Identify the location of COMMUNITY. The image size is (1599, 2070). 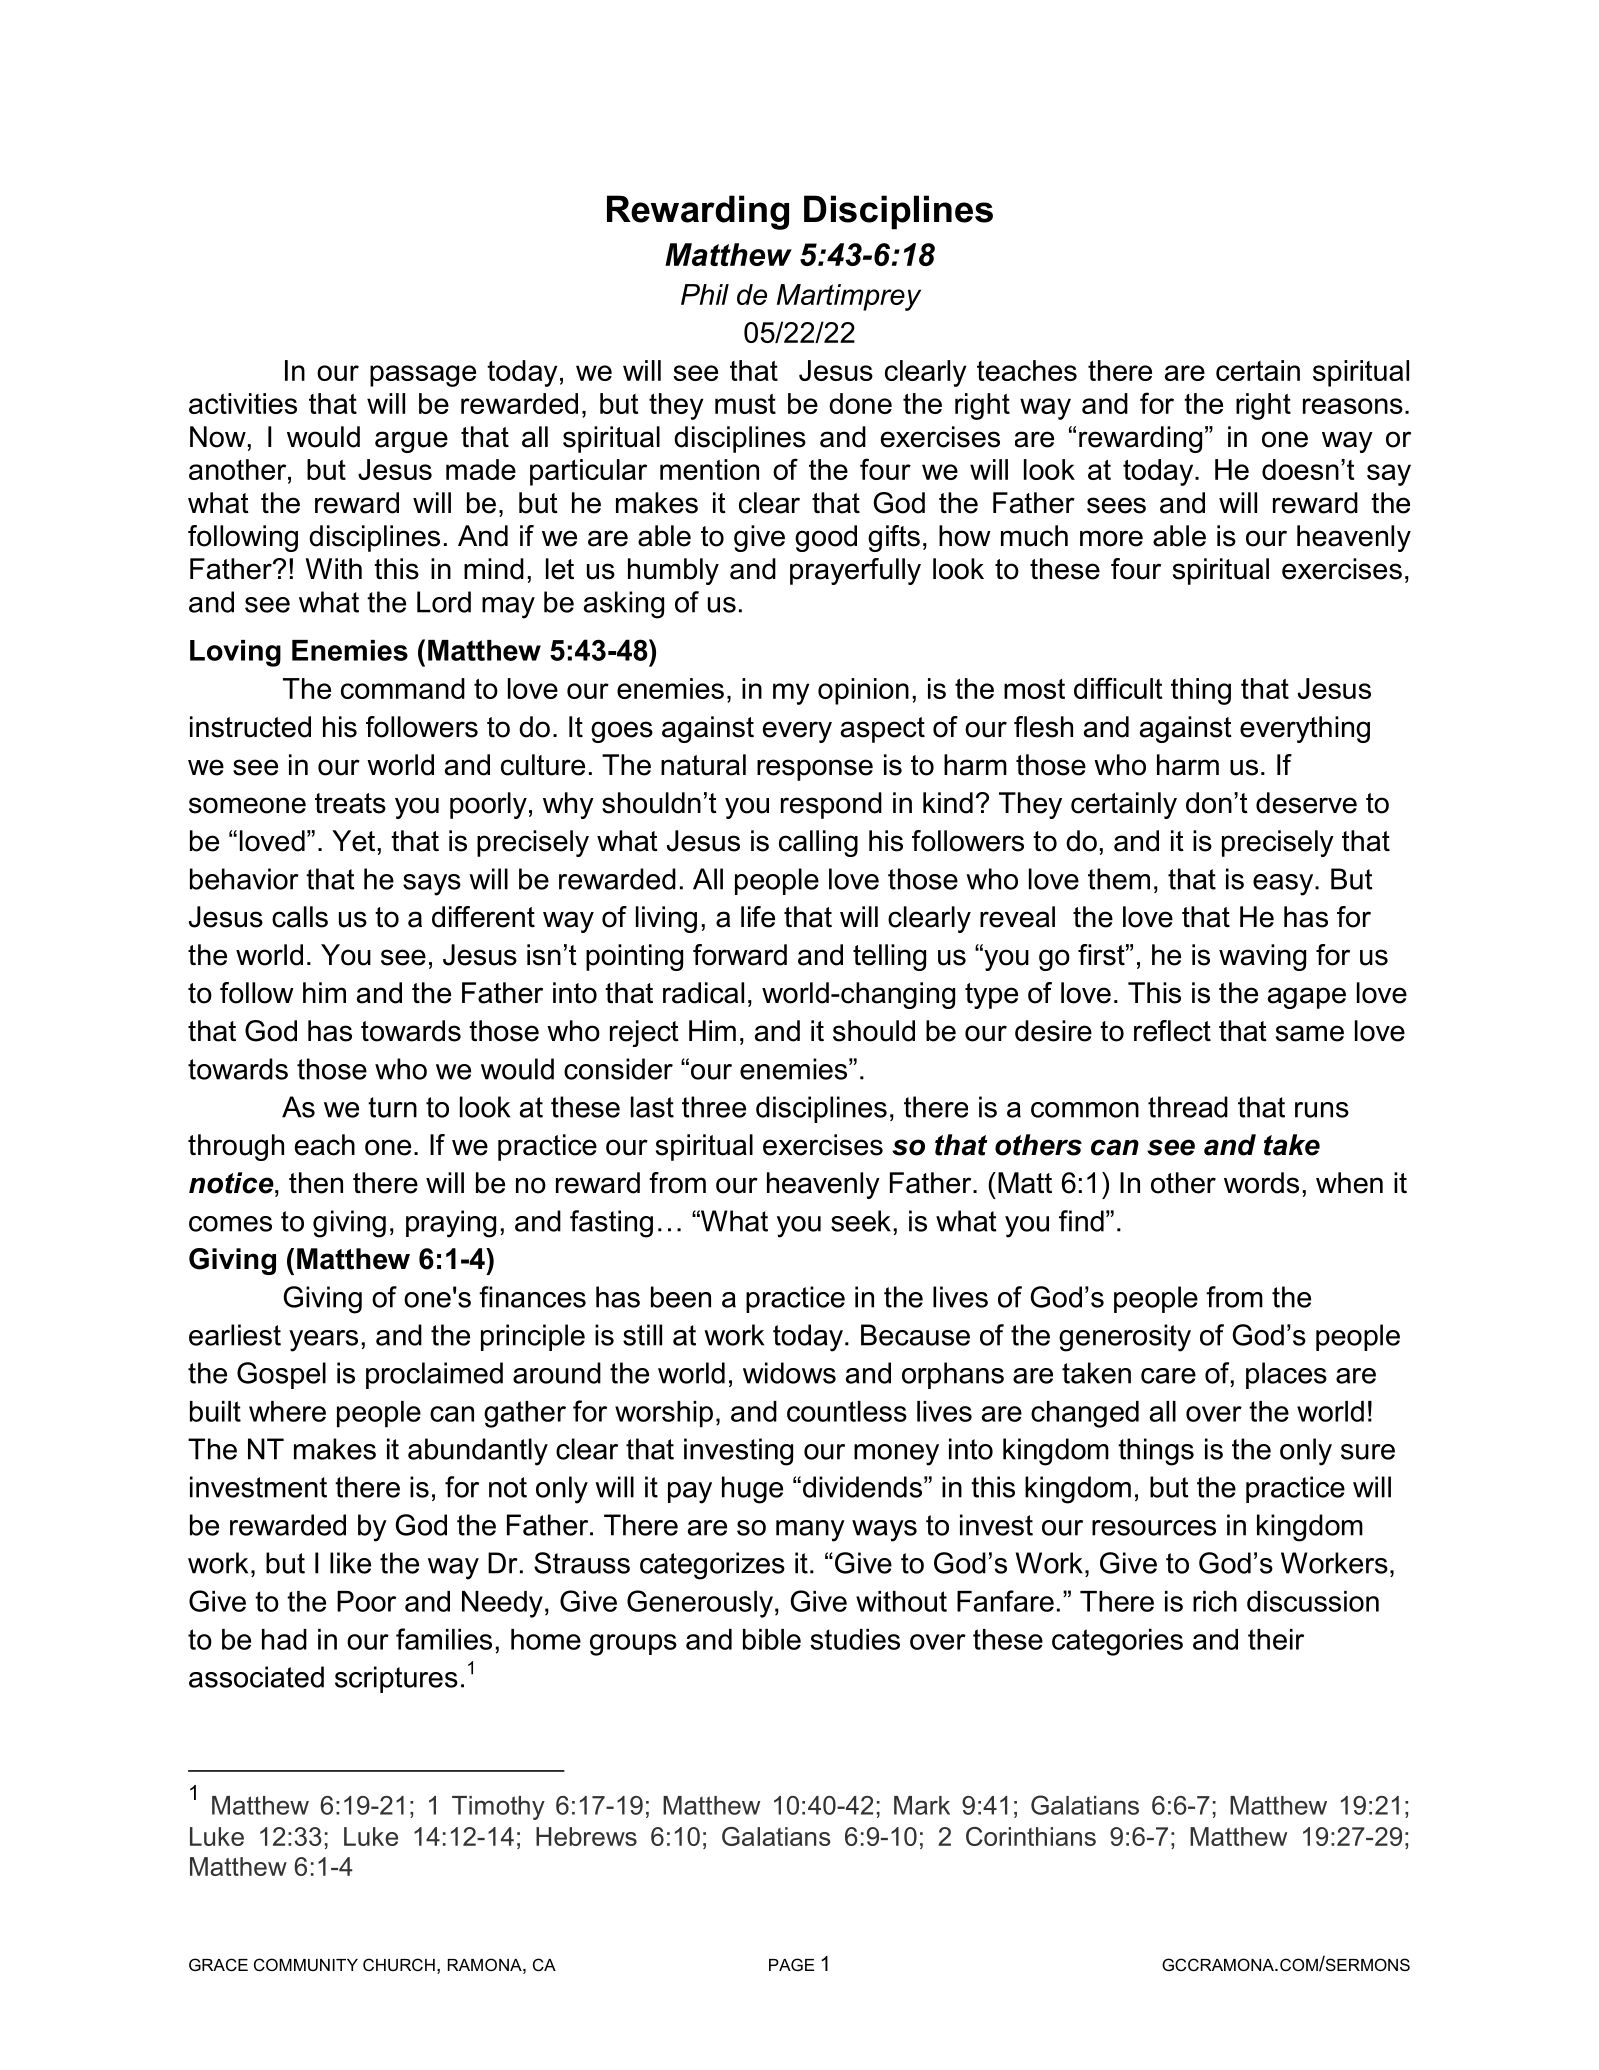
(306, 1964).
